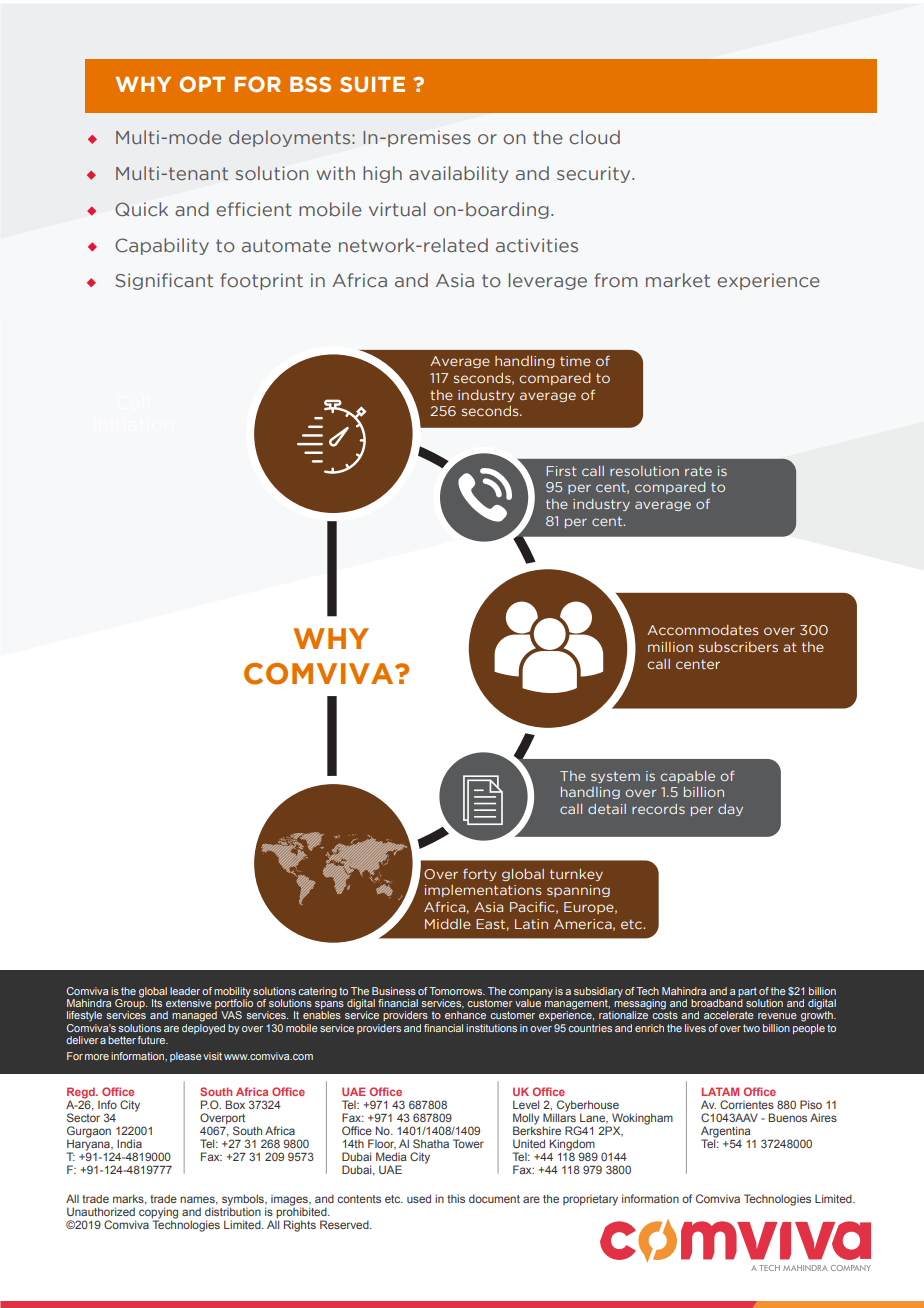 Image resolution: width=924 pixels, height=1308 pixels. I want to click on leader, so click(185, 991).
